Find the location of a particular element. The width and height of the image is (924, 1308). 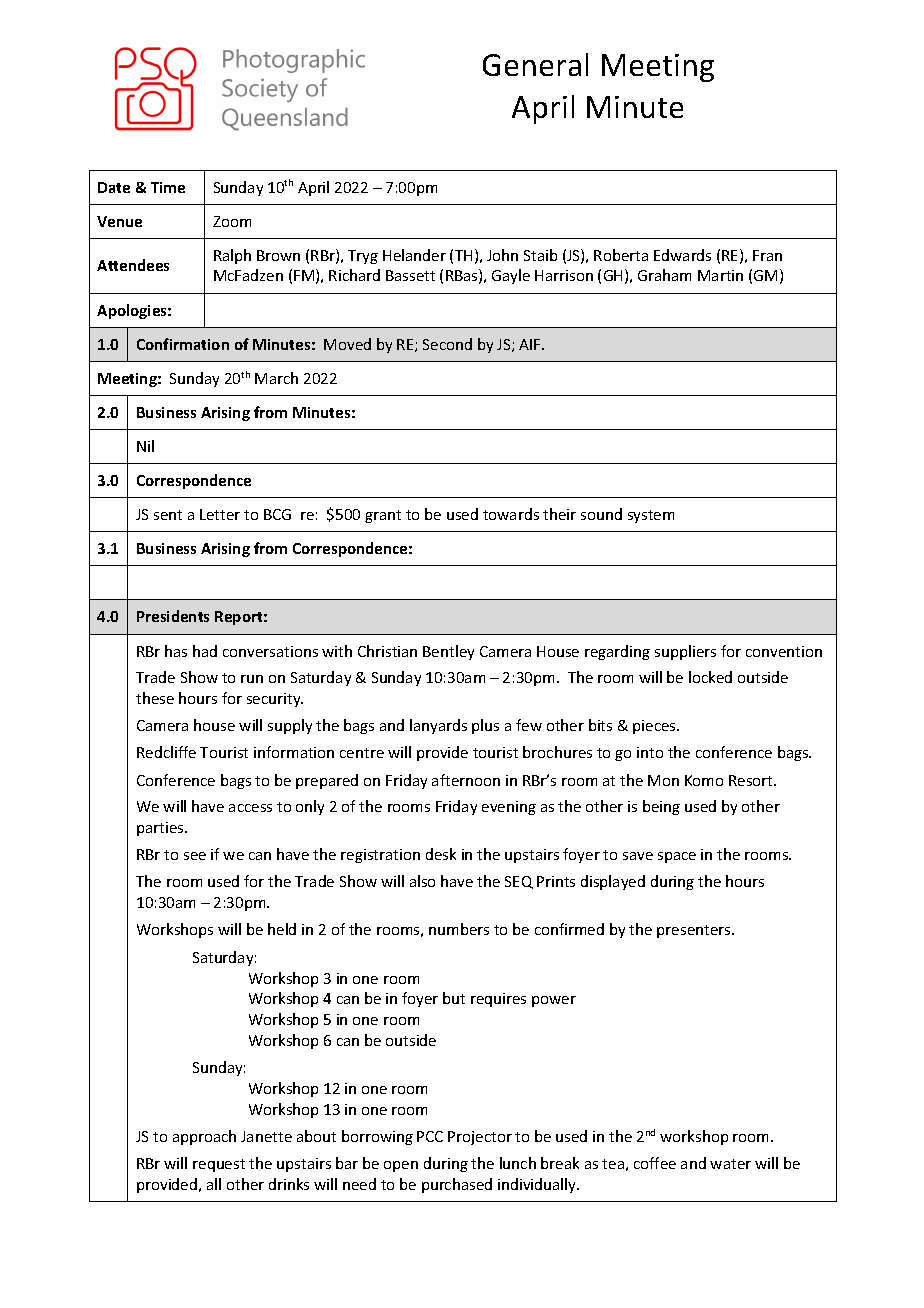

Edwards is located at coordinates (682, 255).
